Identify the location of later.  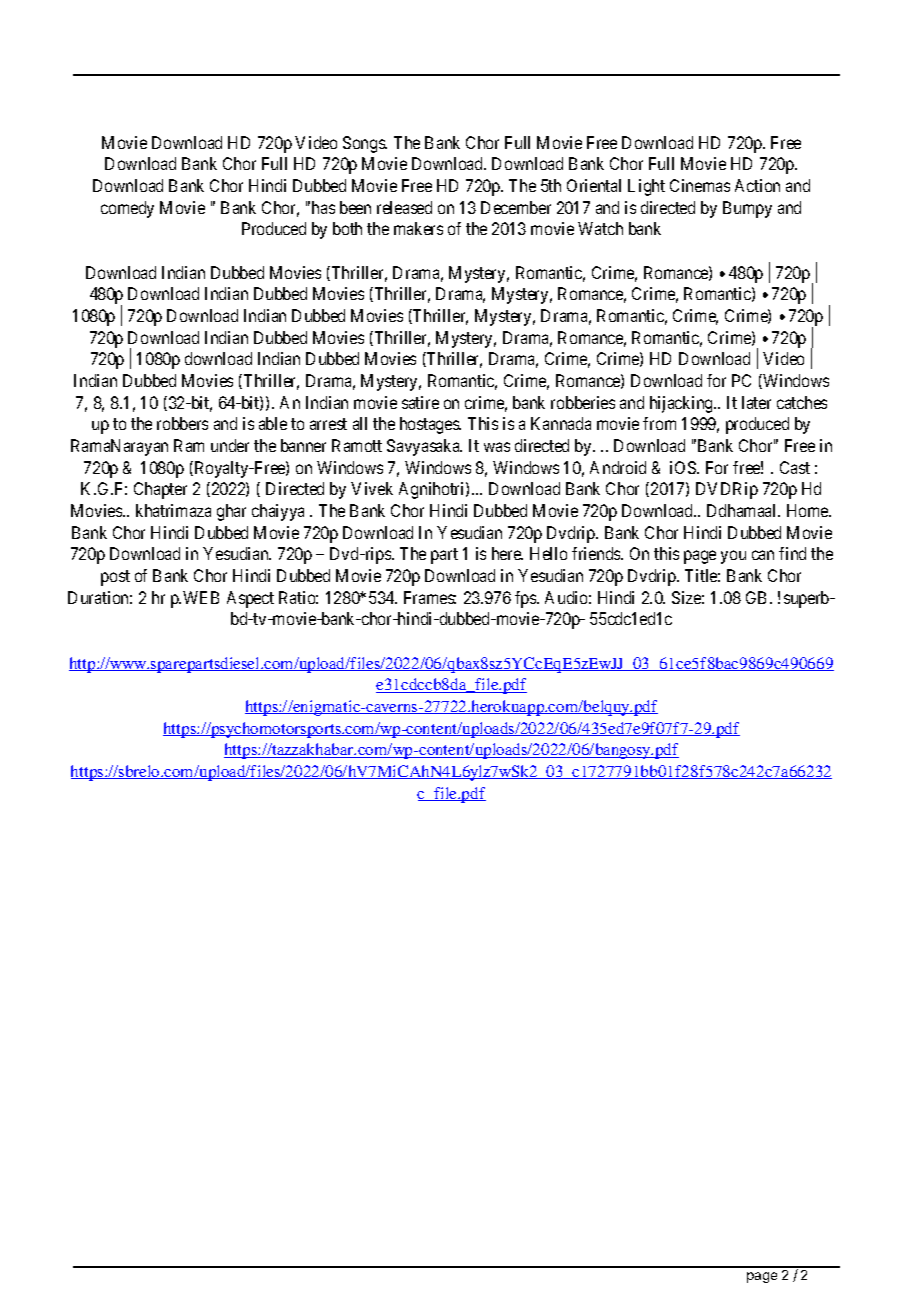
(756, 402).
